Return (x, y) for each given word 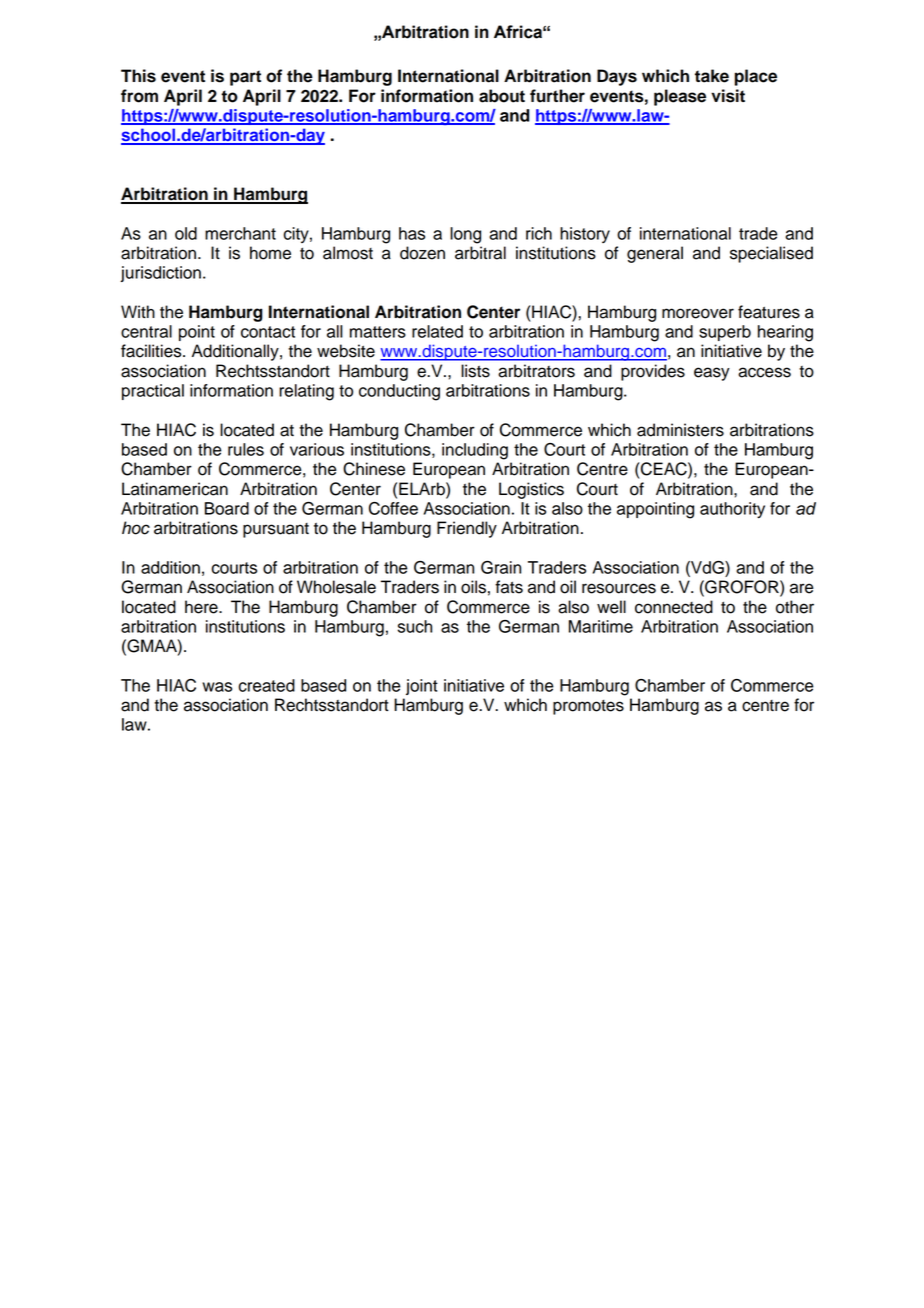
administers (680, 430)
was (217, 687)
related (437, 331)
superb (725, 333)
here (202, 607)
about (502, 96)
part (245, 78)
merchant (240, 233)
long (465, 235)
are (802, 588)
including (475, 451)
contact (268, 332)
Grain (501, 567)
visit (728, 96)
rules (246, 449)
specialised (771, 254)
